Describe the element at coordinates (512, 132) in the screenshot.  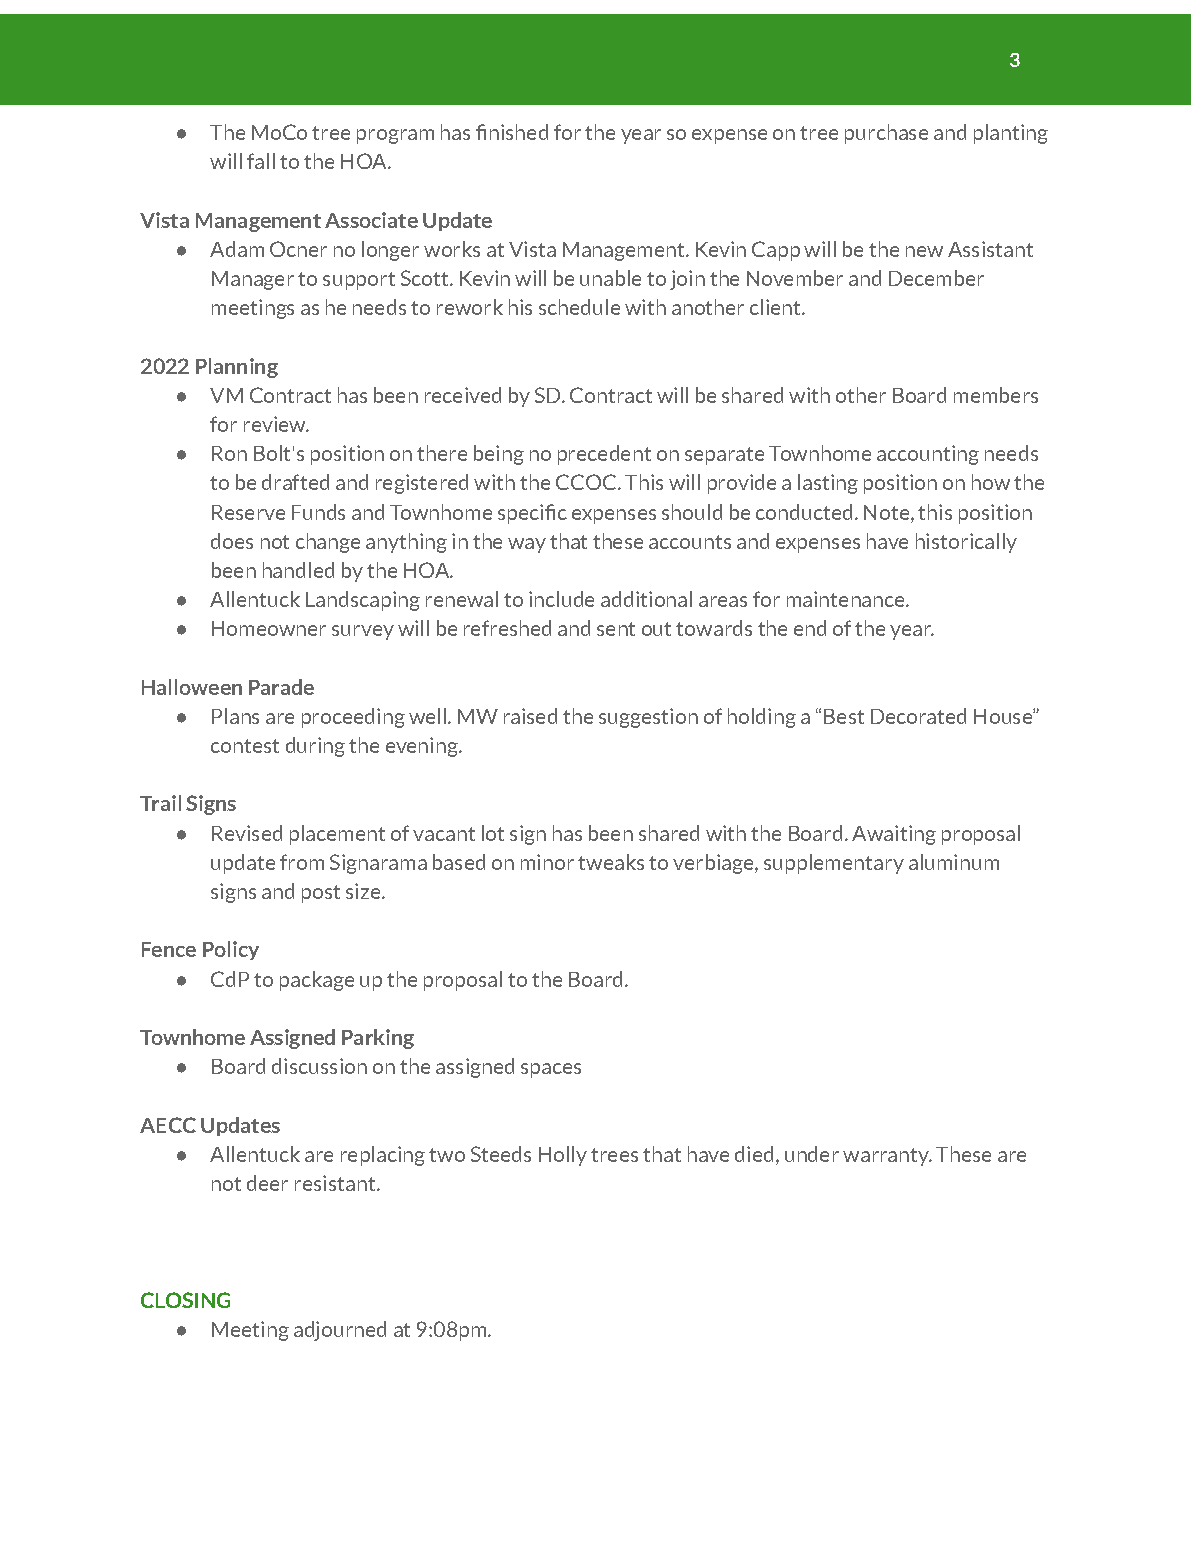
I see `finished` at that location.
